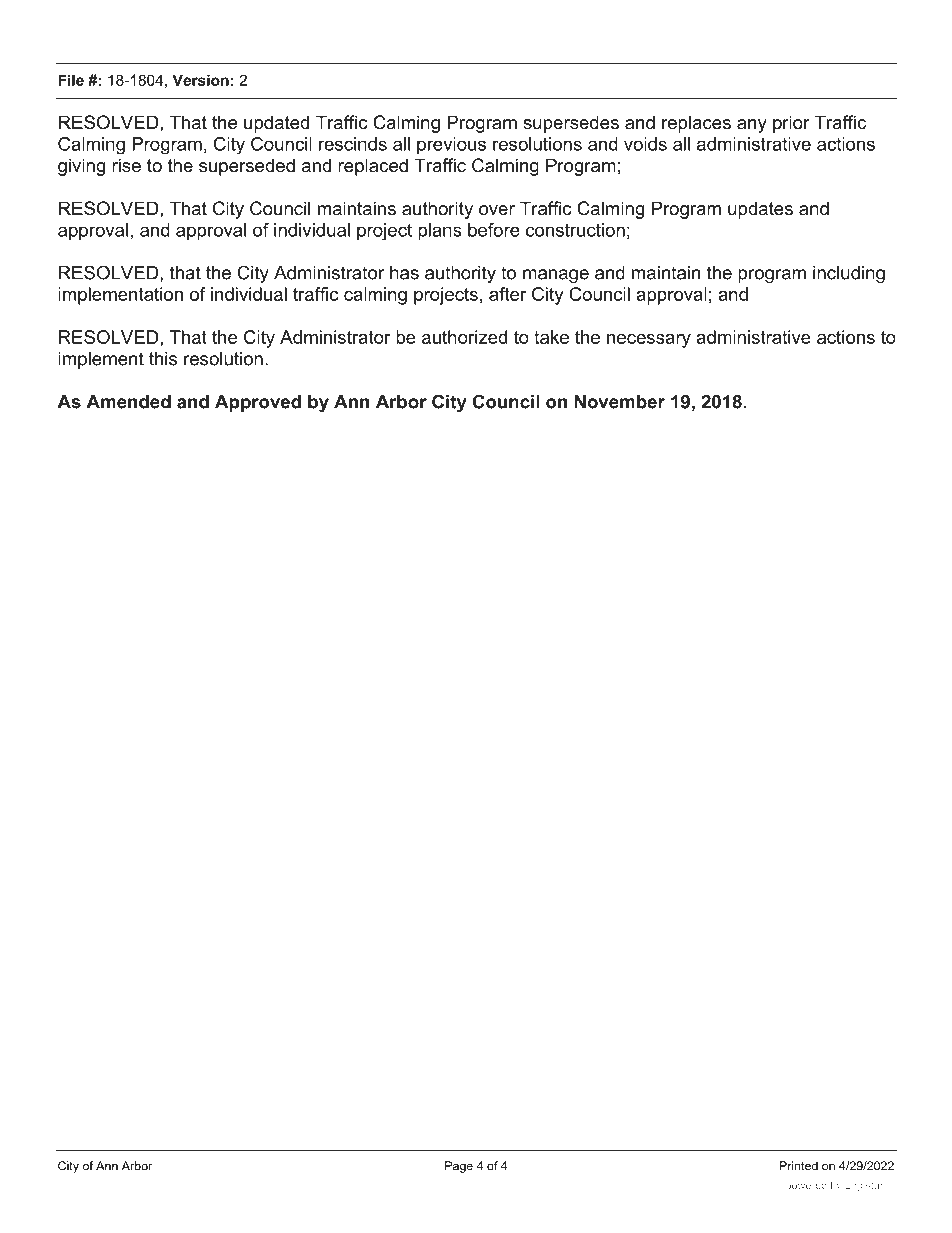 The width and height of the screenshot is (952, 1233). Describe the element at coordinates (620, 402) in the screenshot. I see `November` at that location.
